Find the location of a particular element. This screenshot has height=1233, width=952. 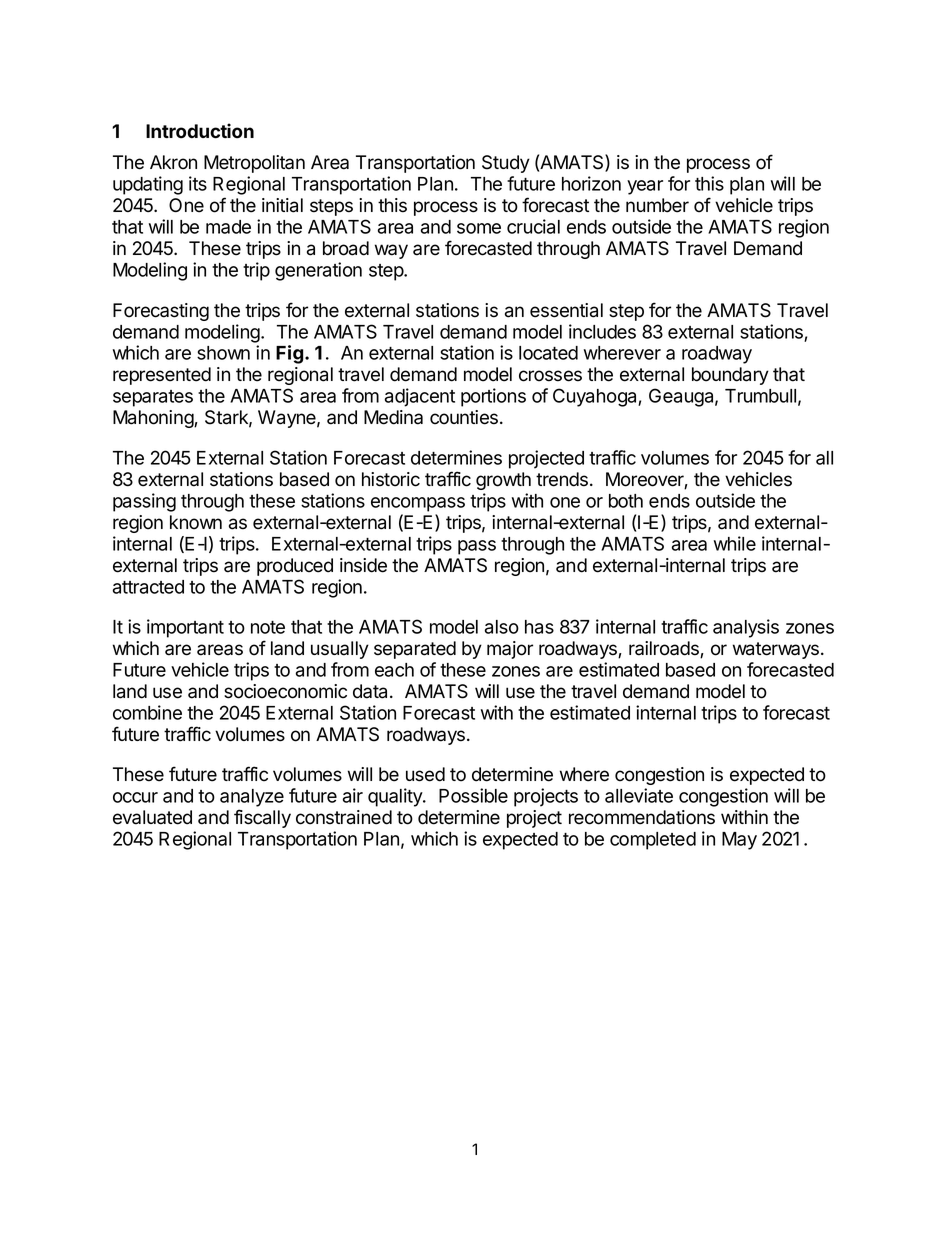

year is located at coordinates (645, 187).
